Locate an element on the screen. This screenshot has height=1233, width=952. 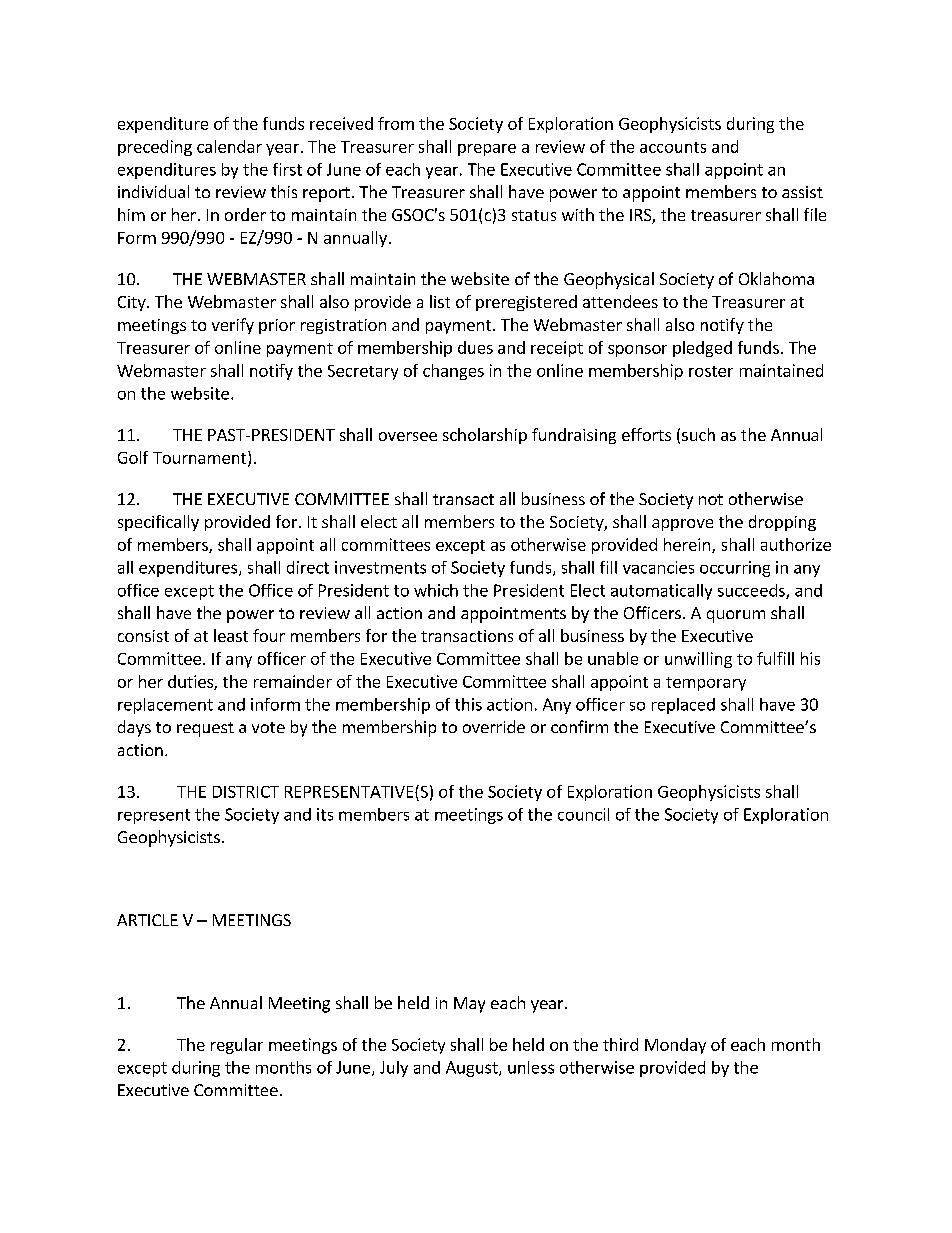
council is located at coordinates (583, 814).
